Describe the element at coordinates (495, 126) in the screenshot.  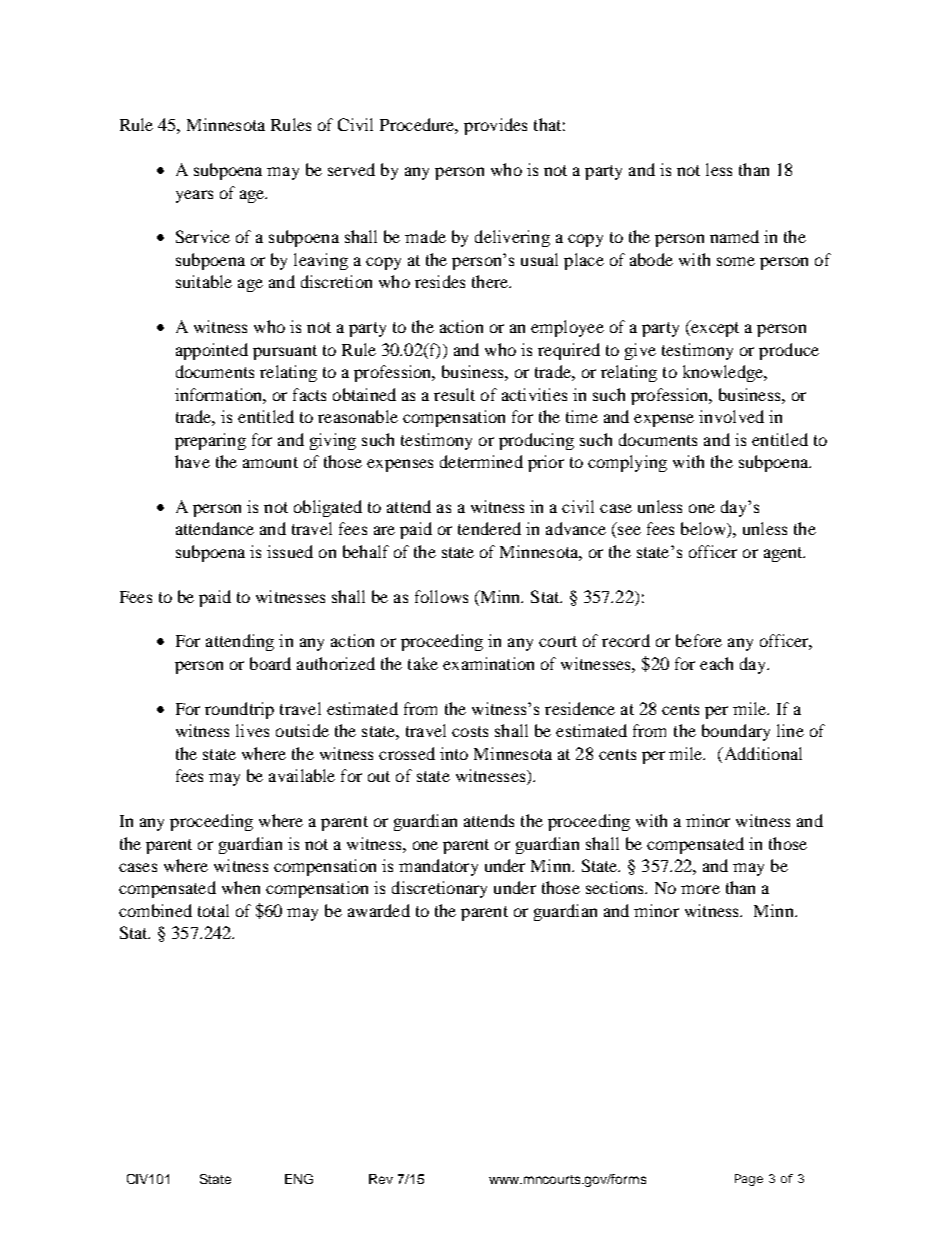
I see `provides` at that location.
